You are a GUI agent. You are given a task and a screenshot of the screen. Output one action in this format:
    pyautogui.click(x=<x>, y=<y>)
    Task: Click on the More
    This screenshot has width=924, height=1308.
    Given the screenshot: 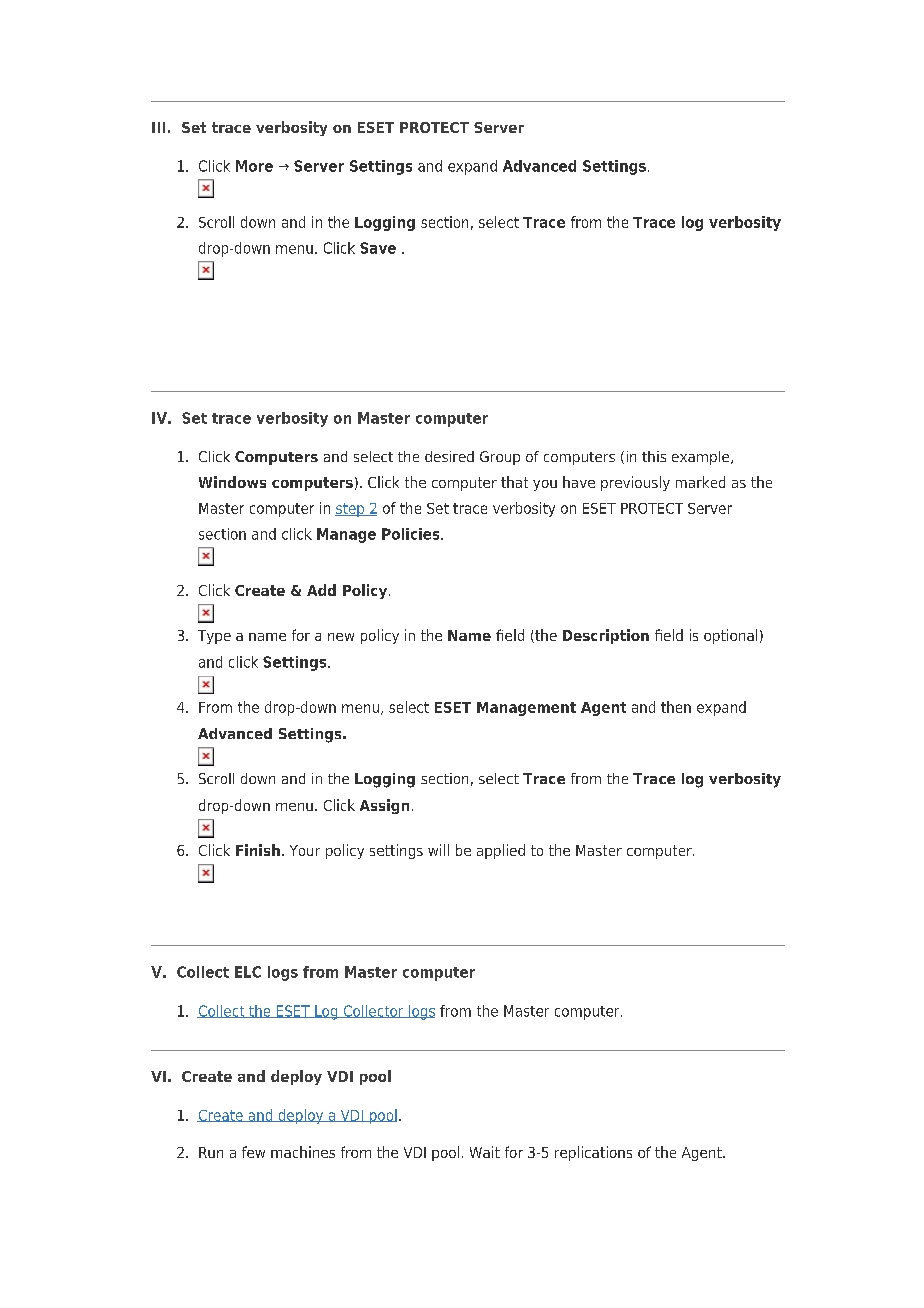 What is the action you would take?
    pyautogui.click(x=254, y=166)
